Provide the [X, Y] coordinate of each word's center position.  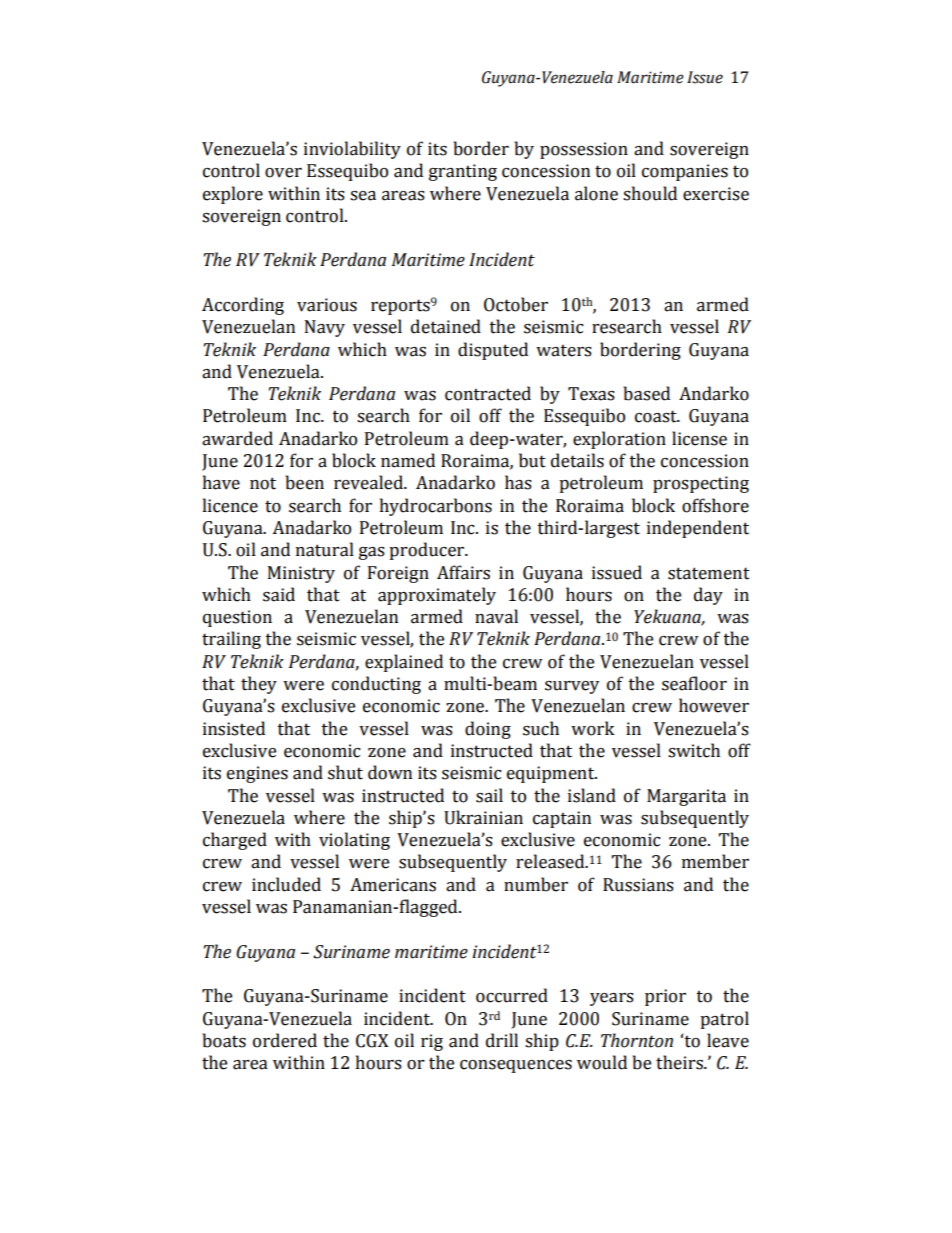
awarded [237, 438]
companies [685, 172]
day [708, 596]
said [279, 594]
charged [235, 841]
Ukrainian [483, 817]
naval [496, 616]
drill [502, 1040]
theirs [680, 1062]
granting [463, 172]
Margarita [686, 797]
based [646, 393]
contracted [488, 393]
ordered [285, 1040]
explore [233, 195]
